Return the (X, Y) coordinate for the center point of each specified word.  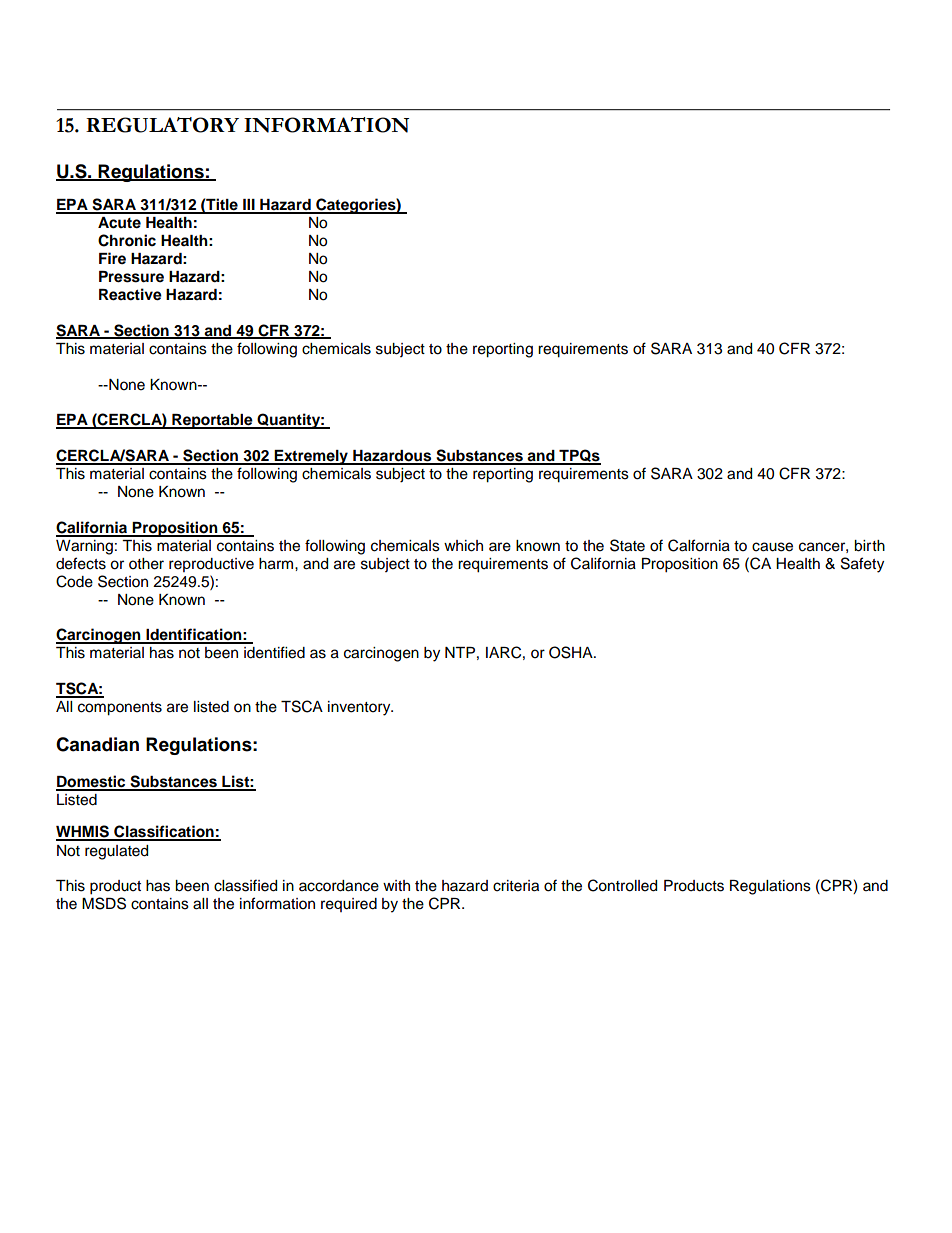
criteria (516, 886)
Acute (119, 223)
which (463, 546)
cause (772, 547)
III (249, 206)
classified (245, 885)
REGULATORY (162, 125)
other (146, 564)
